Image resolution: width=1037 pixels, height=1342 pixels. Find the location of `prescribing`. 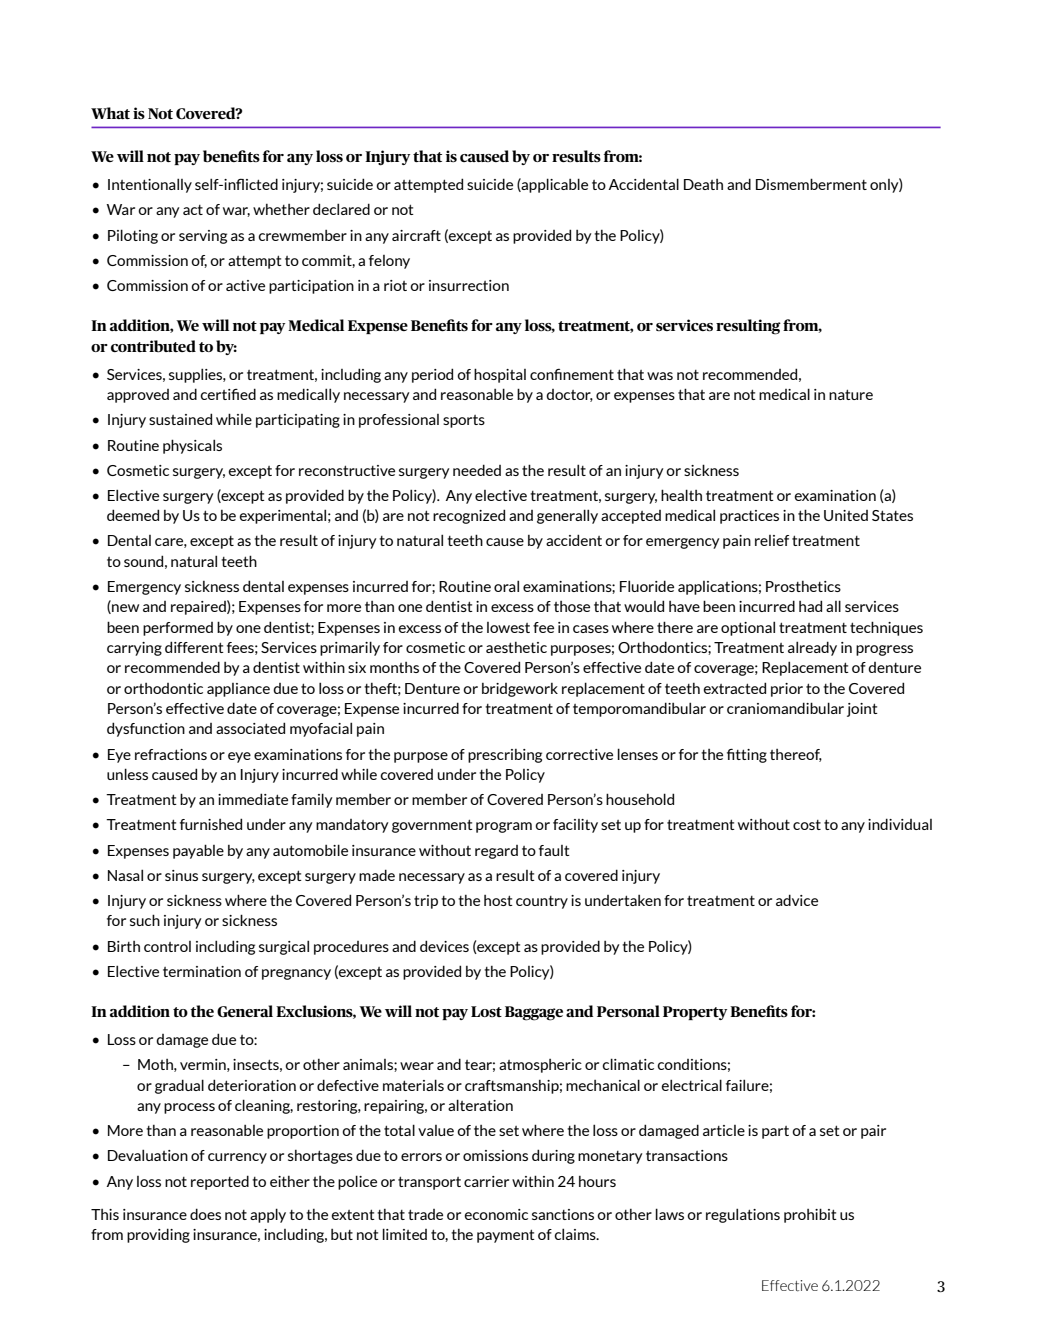

prescribing is located at coordinates (505, 756).
